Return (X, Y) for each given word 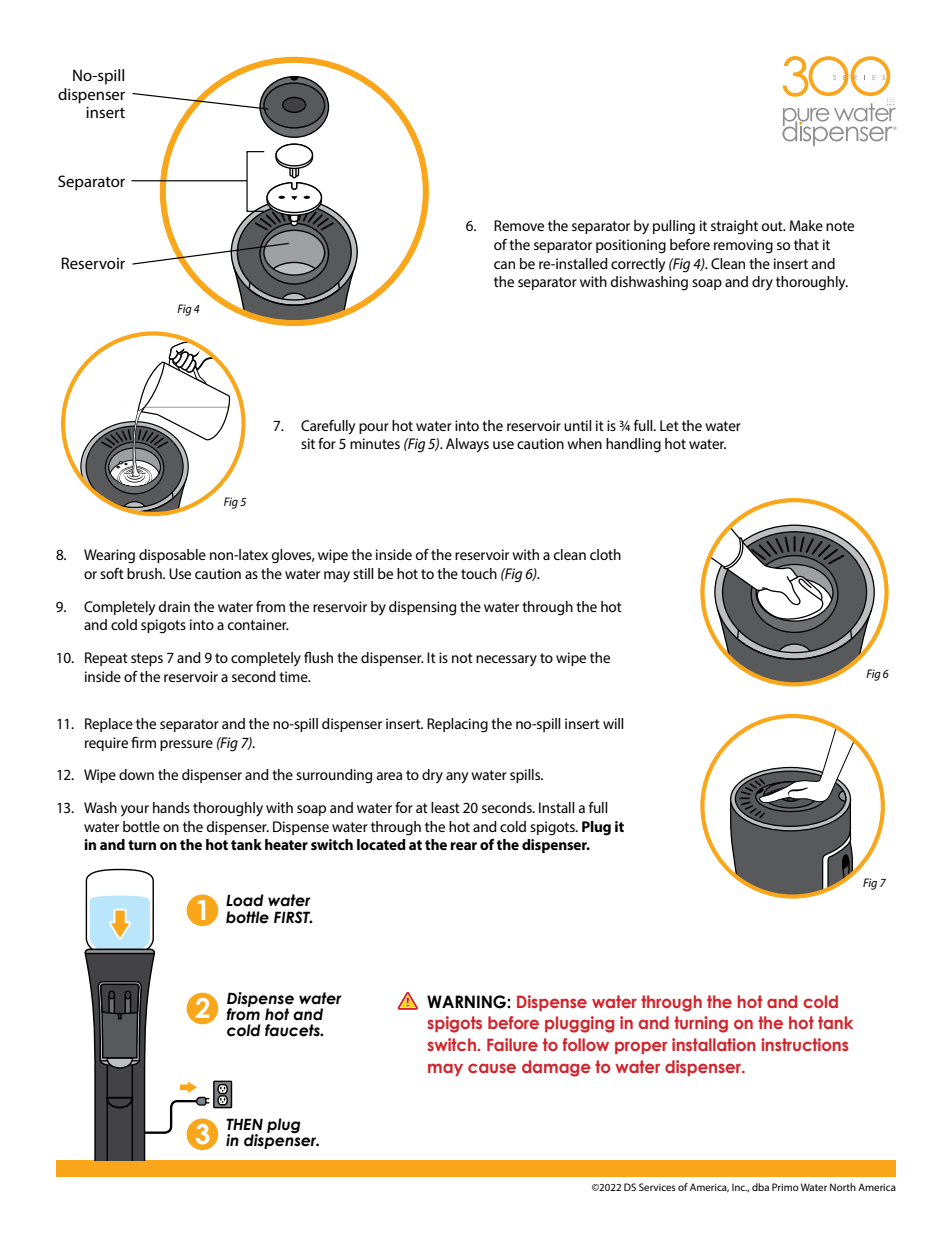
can (504, 265)
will (613, 723)
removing (743, 246)
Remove (519, 225)
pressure (186, 745)
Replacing (457, 725)
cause (492, 1068)
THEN (244, 1124)
